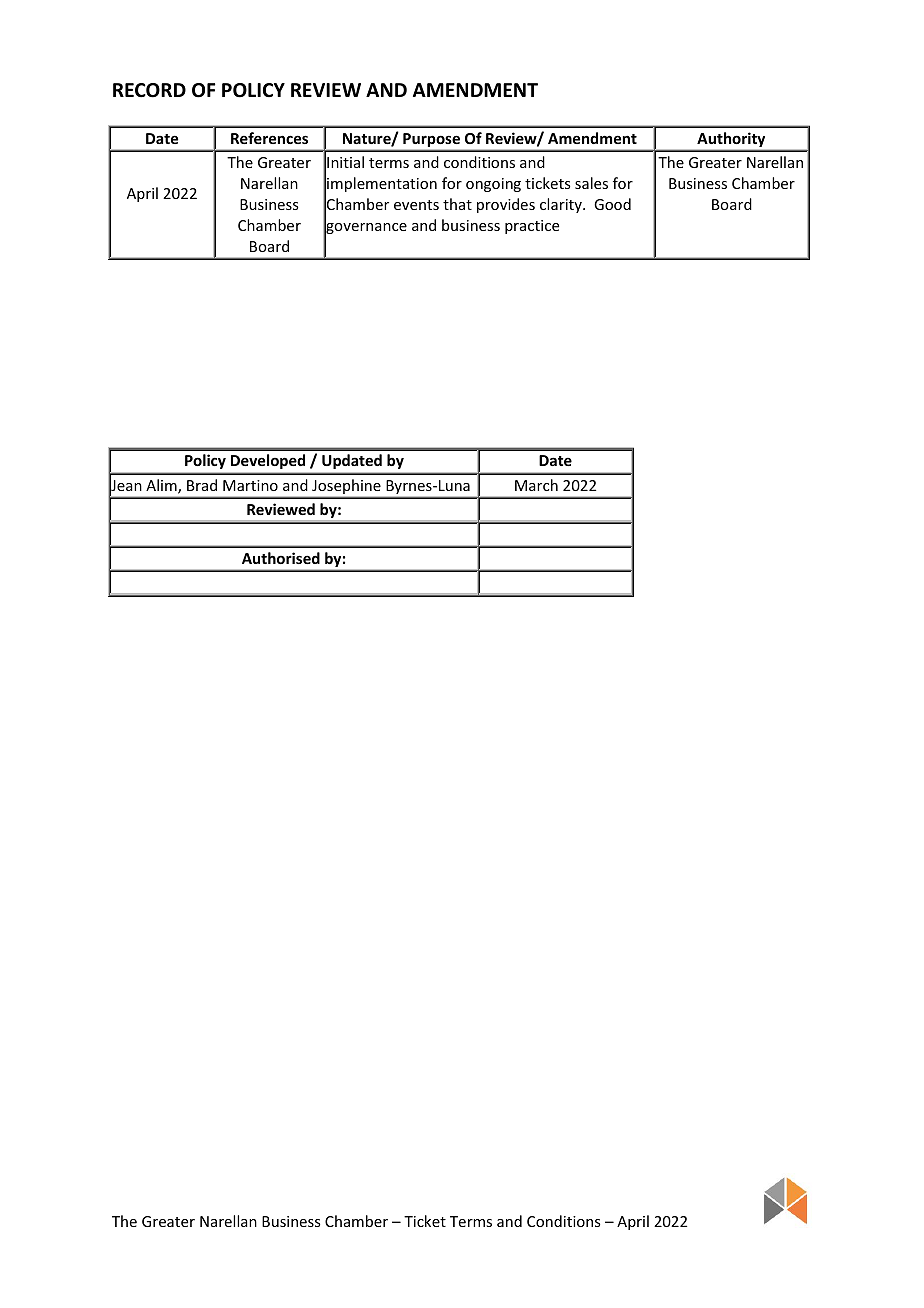  Describe the element at coordinates (250, 485) in the screenshot. I see `Martino` at that location.
